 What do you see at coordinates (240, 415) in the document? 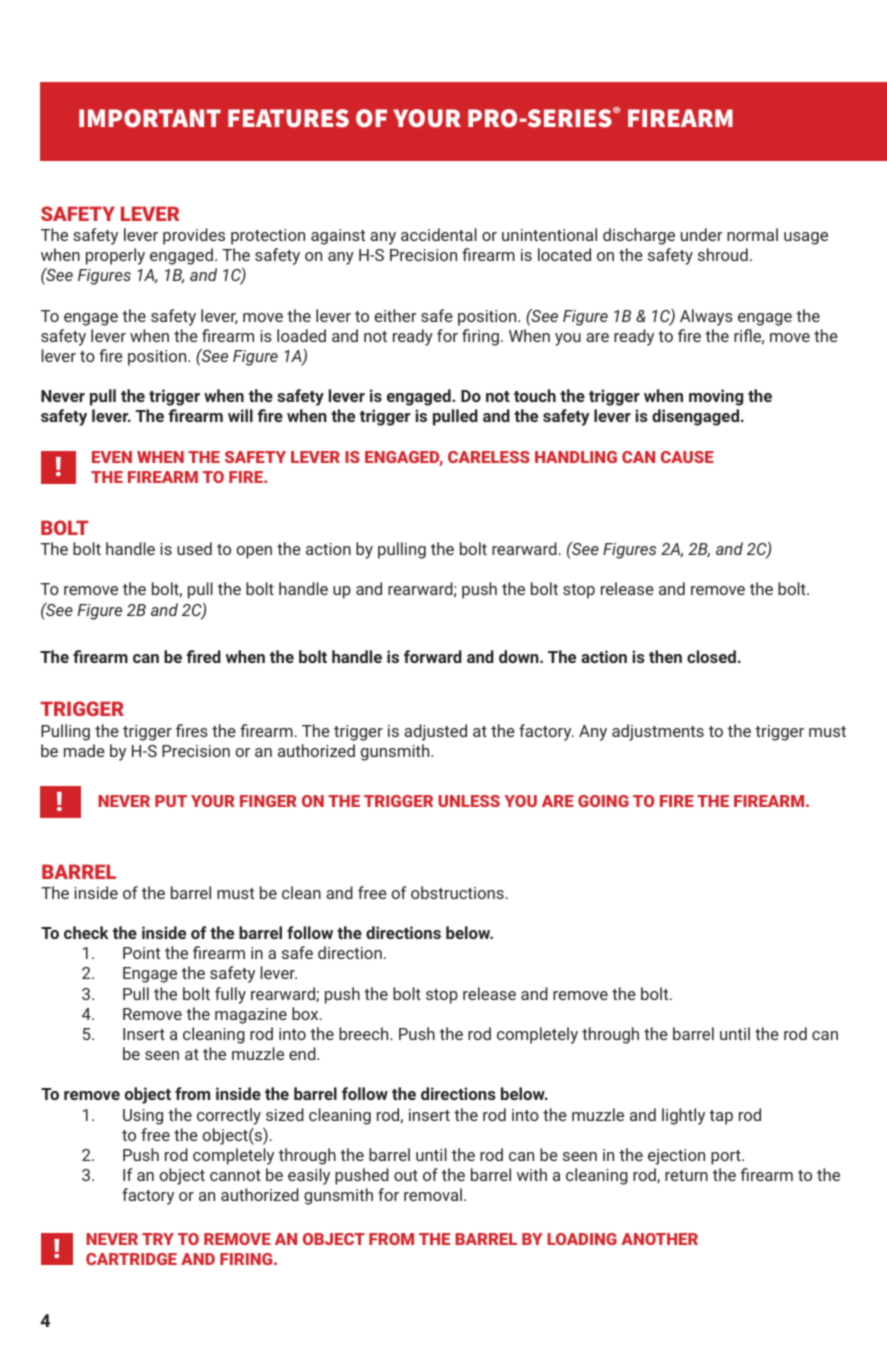
I see `will` at bounding box center [240, 415].
